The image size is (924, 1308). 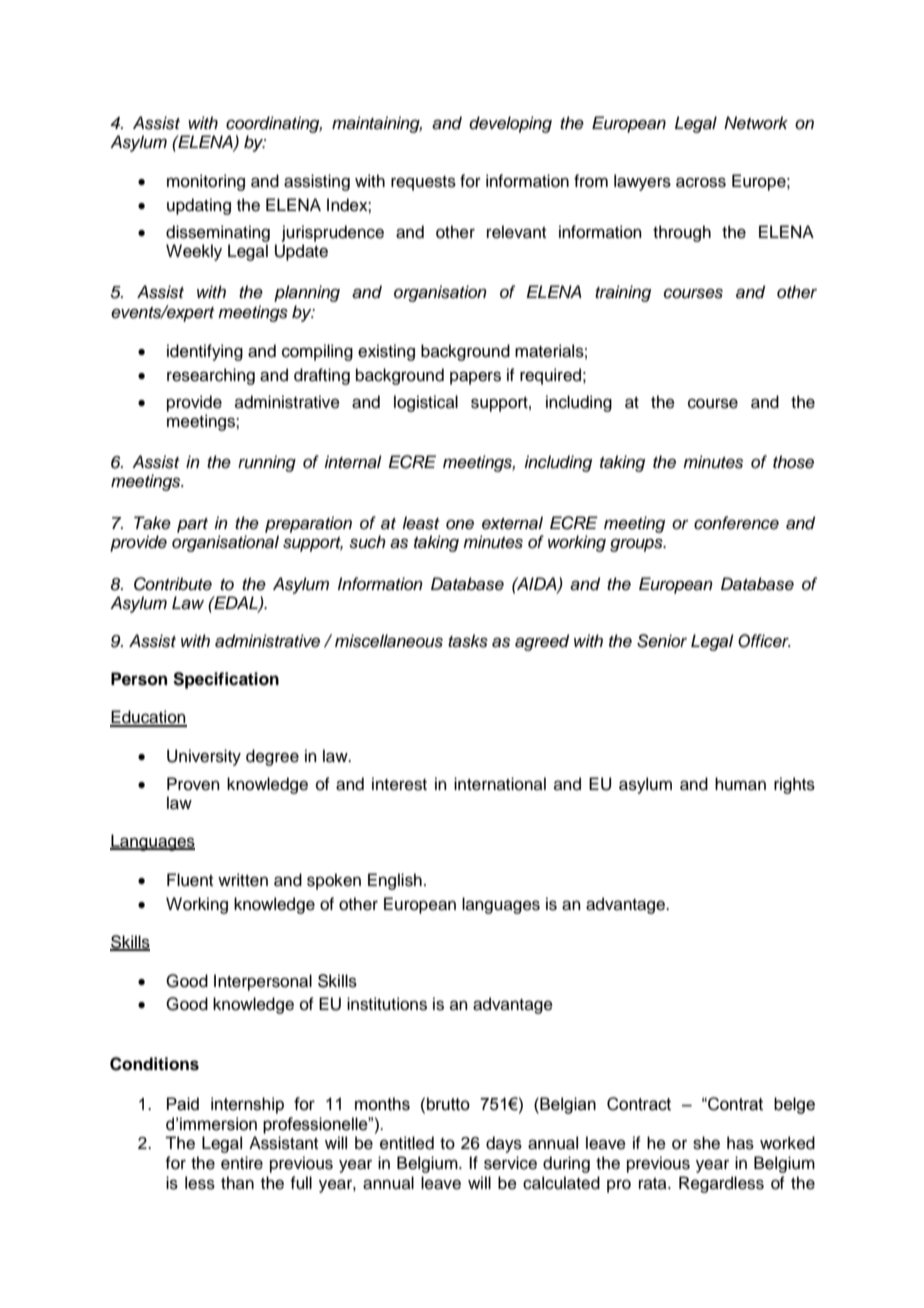 I want to click on days, so click(x=504, y=1144).
